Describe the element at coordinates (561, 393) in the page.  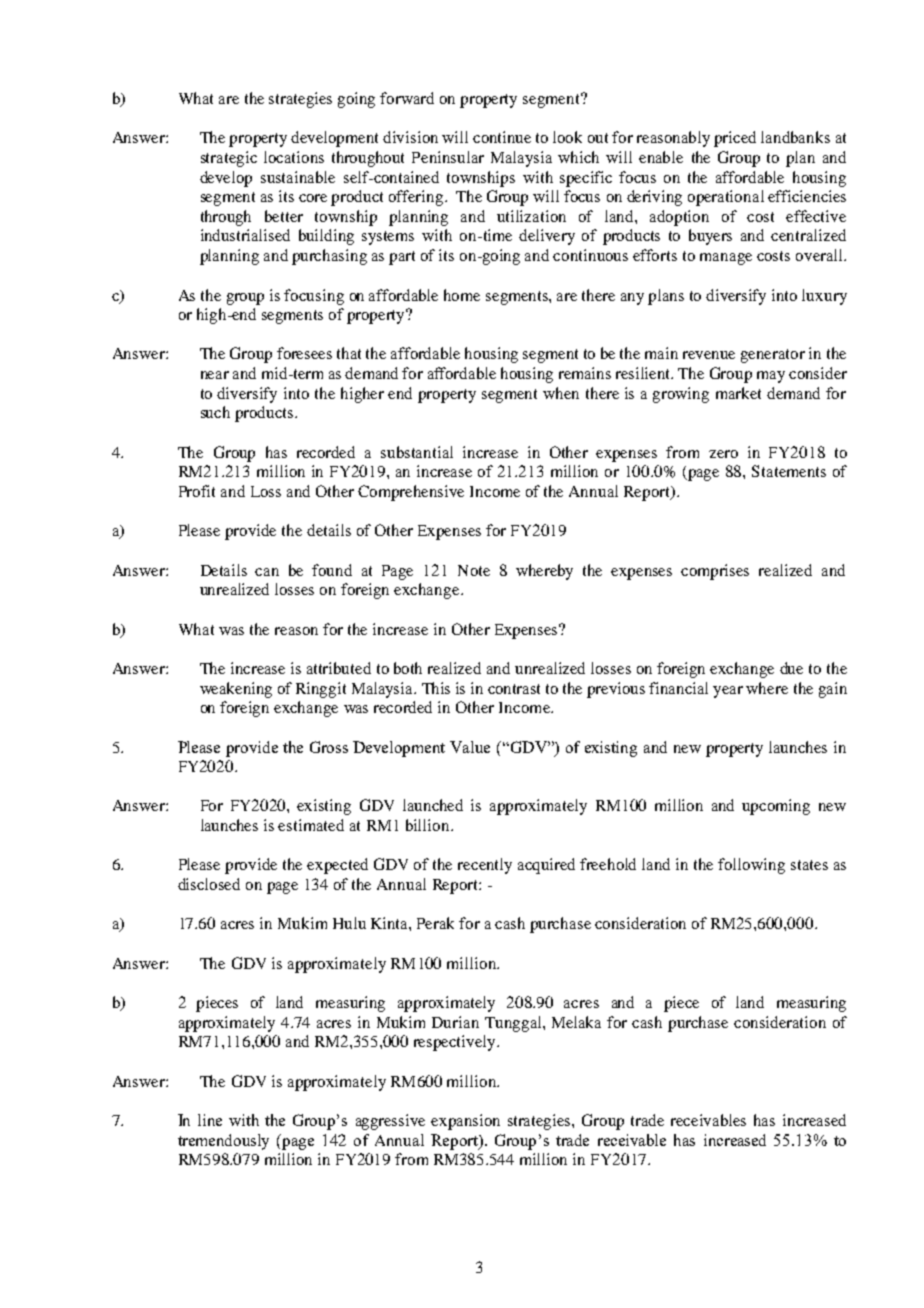
I see `when` at that location.
